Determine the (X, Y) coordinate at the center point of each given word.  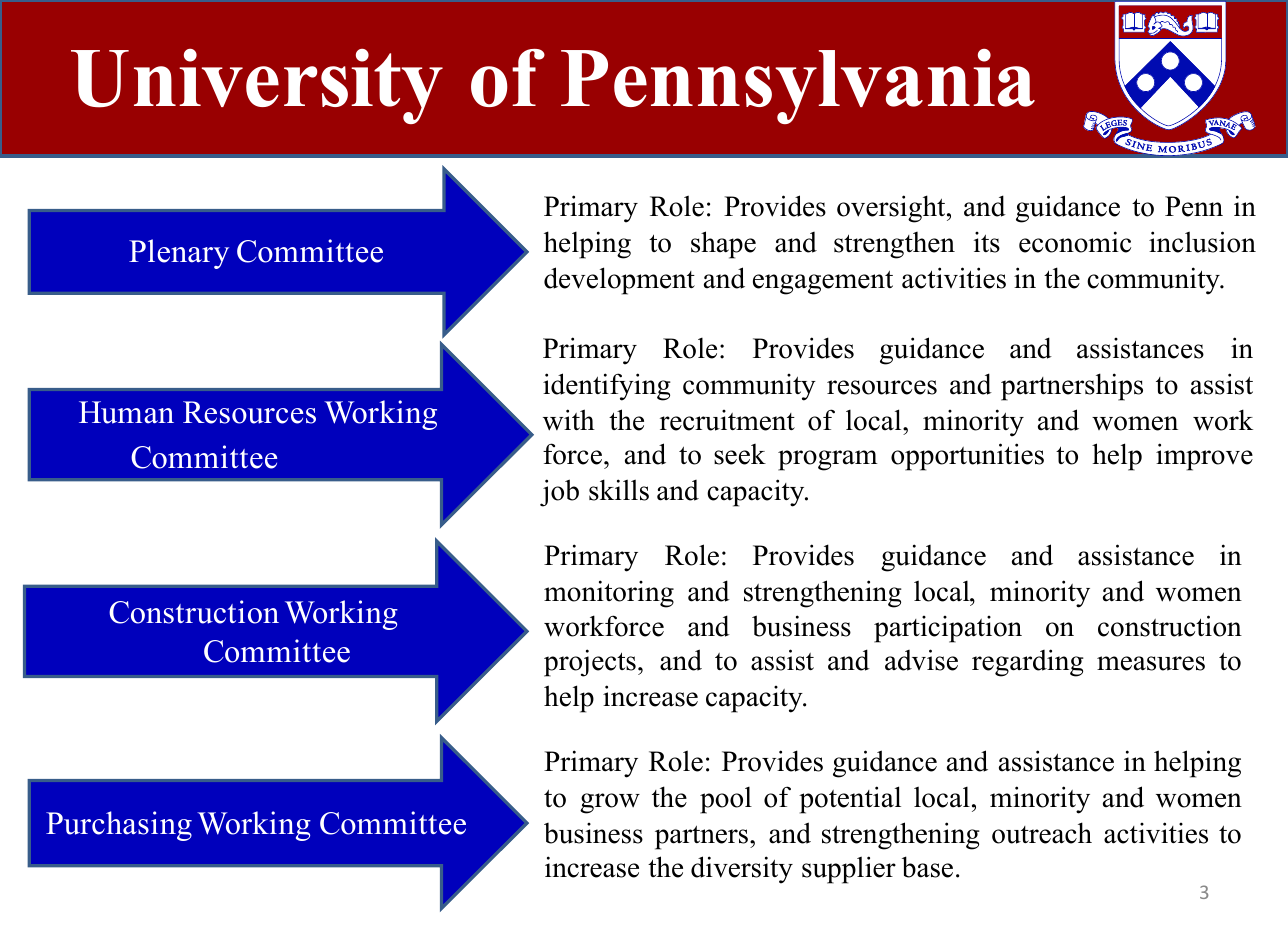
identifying (607, 387)
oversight (892, 209)
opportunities (967, 457)
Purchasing (119, 826)
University (257, 86)
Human (126, 412)
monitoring (609, 594)
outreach (1042, 833)
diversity (742, 870)
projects (590, 663)
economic (1075, 242)
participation (948, 629)
